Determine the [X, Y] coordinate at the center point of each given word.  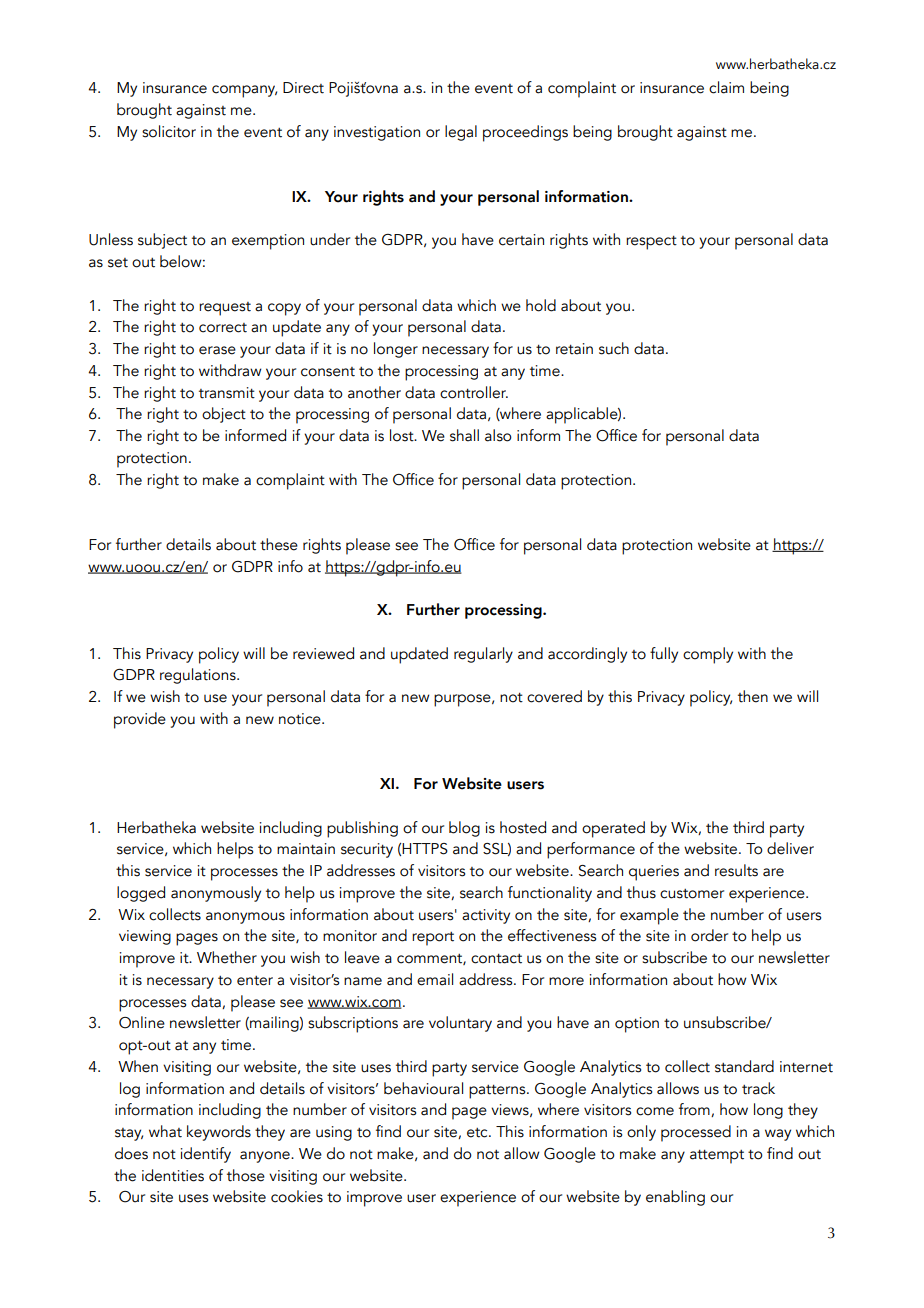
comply [708, 655]
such [614, 348]
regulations [199, 676]
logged [141, 894]
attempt [717, 1157]
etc [478, 1133]
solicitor [169, 131]
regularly [483, 655]
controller [474, 392]
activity [486, 916]
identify [206, 1155]
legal [461, 133]
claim [726, 87]
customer [692, 894]
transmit [227, 393]
